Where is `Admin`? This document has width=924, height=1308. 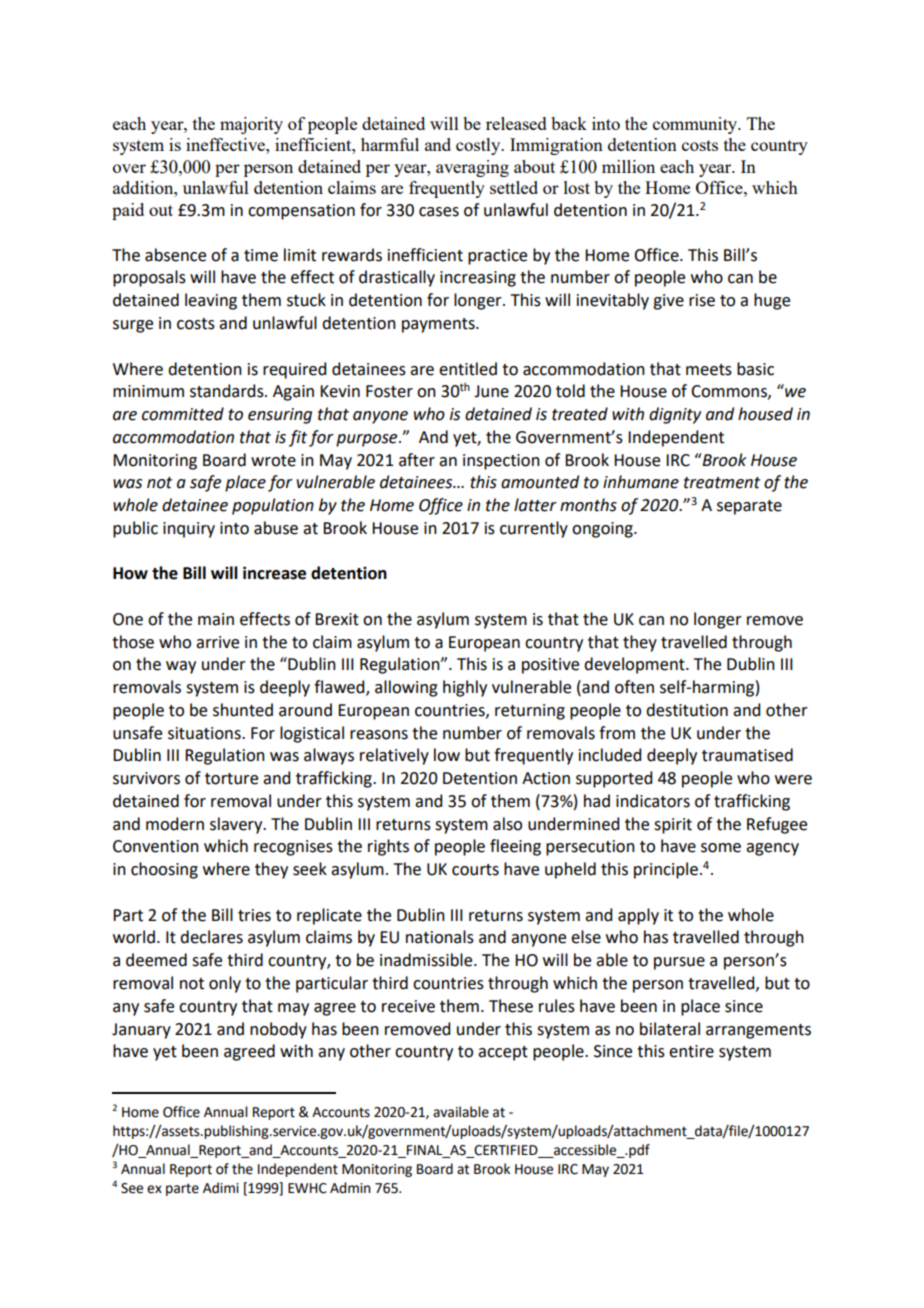
Admin is located at coordinates (350, 1188).
